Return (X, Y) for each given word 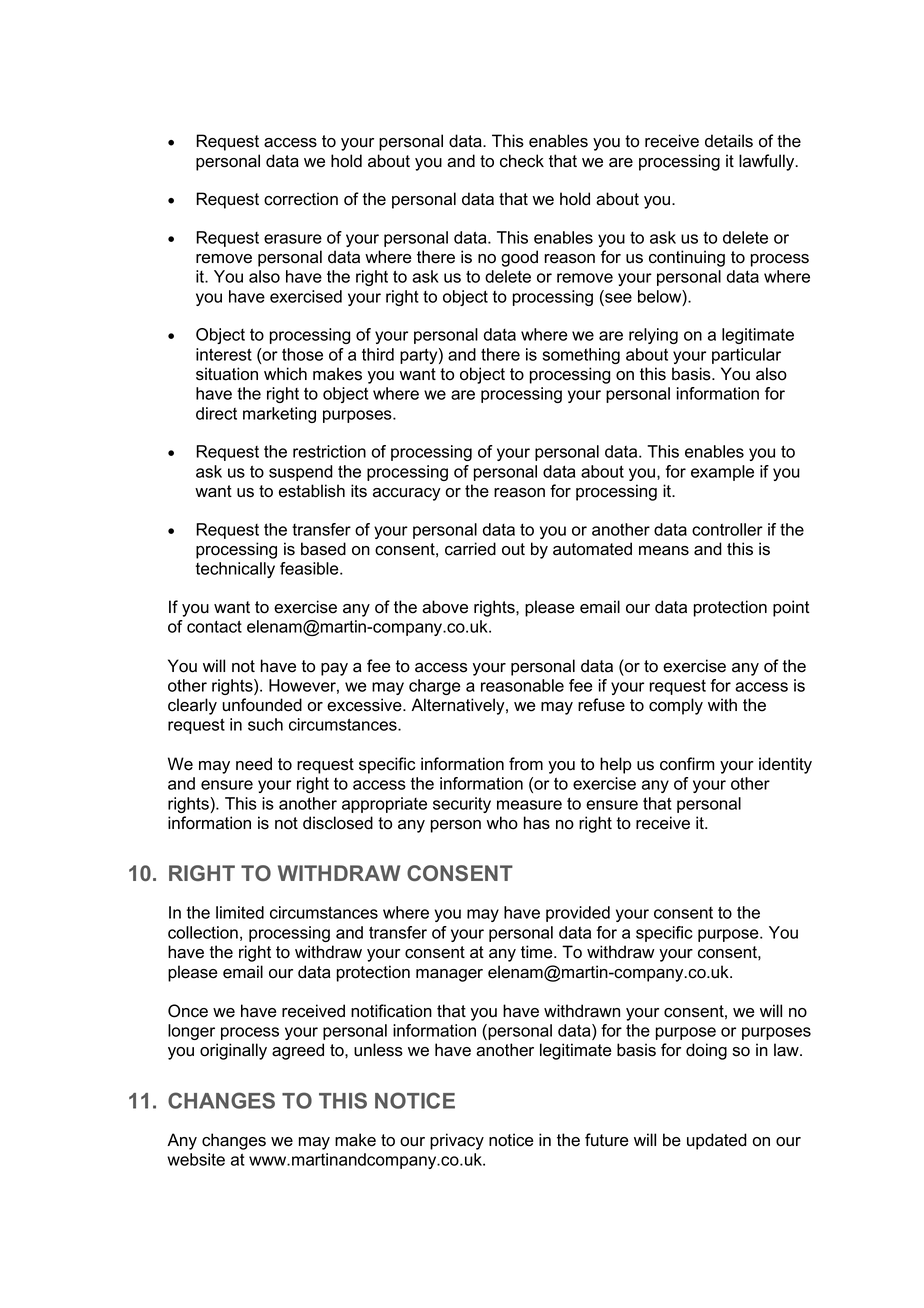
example (722, 473)
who (502, 823)
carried (470, 549)
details (729, 141)
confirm (687, 764)
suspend (301, 473)
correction (301, 199)
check (522, 161)
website (196, 1159)
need (254, 764)
